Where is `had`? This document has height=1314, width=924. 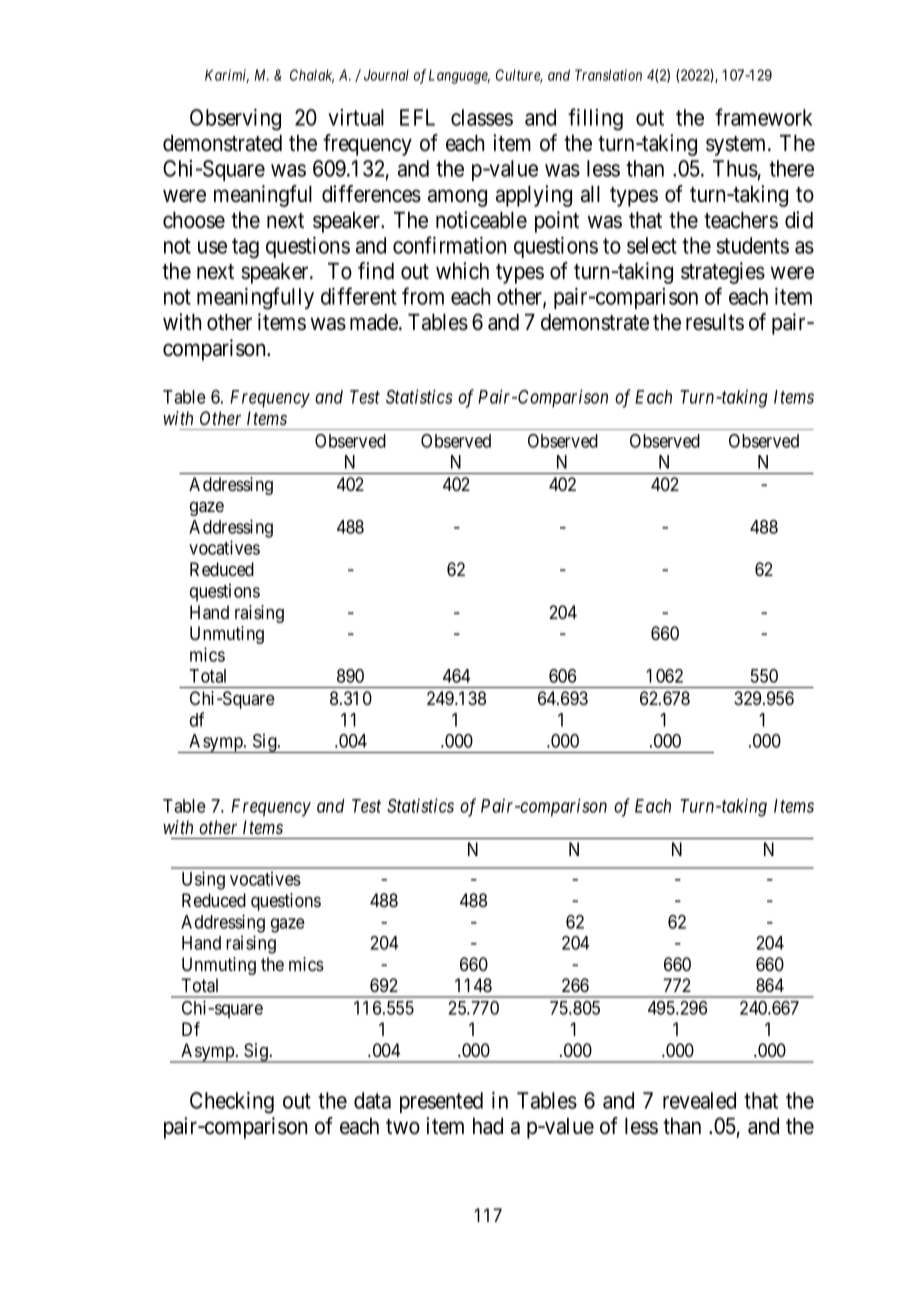 had is located at coordinates (488, 1126).
